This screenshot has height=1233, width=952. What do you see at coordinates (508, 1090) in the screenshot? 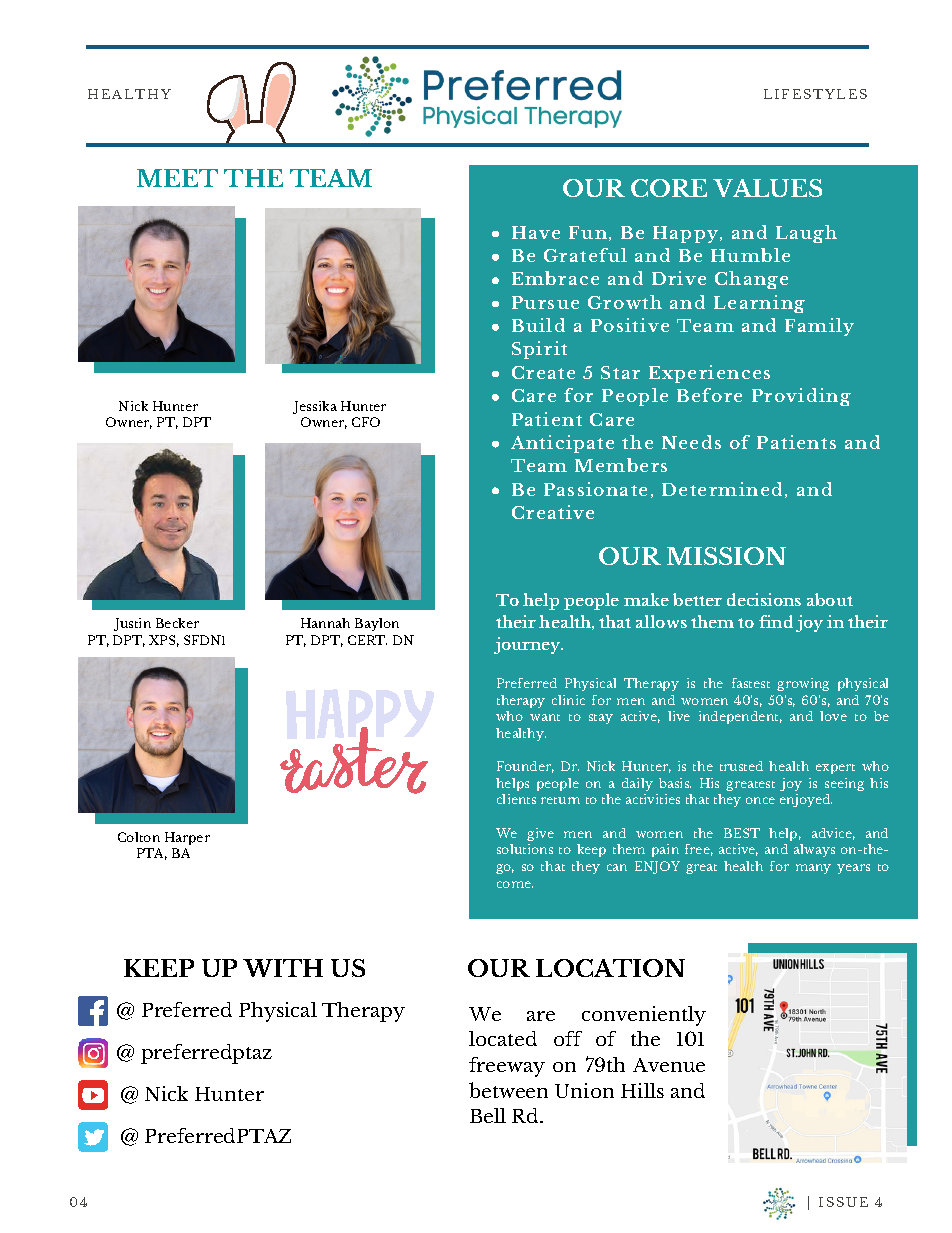
I see `between` at bounding box center [508, 1090].
